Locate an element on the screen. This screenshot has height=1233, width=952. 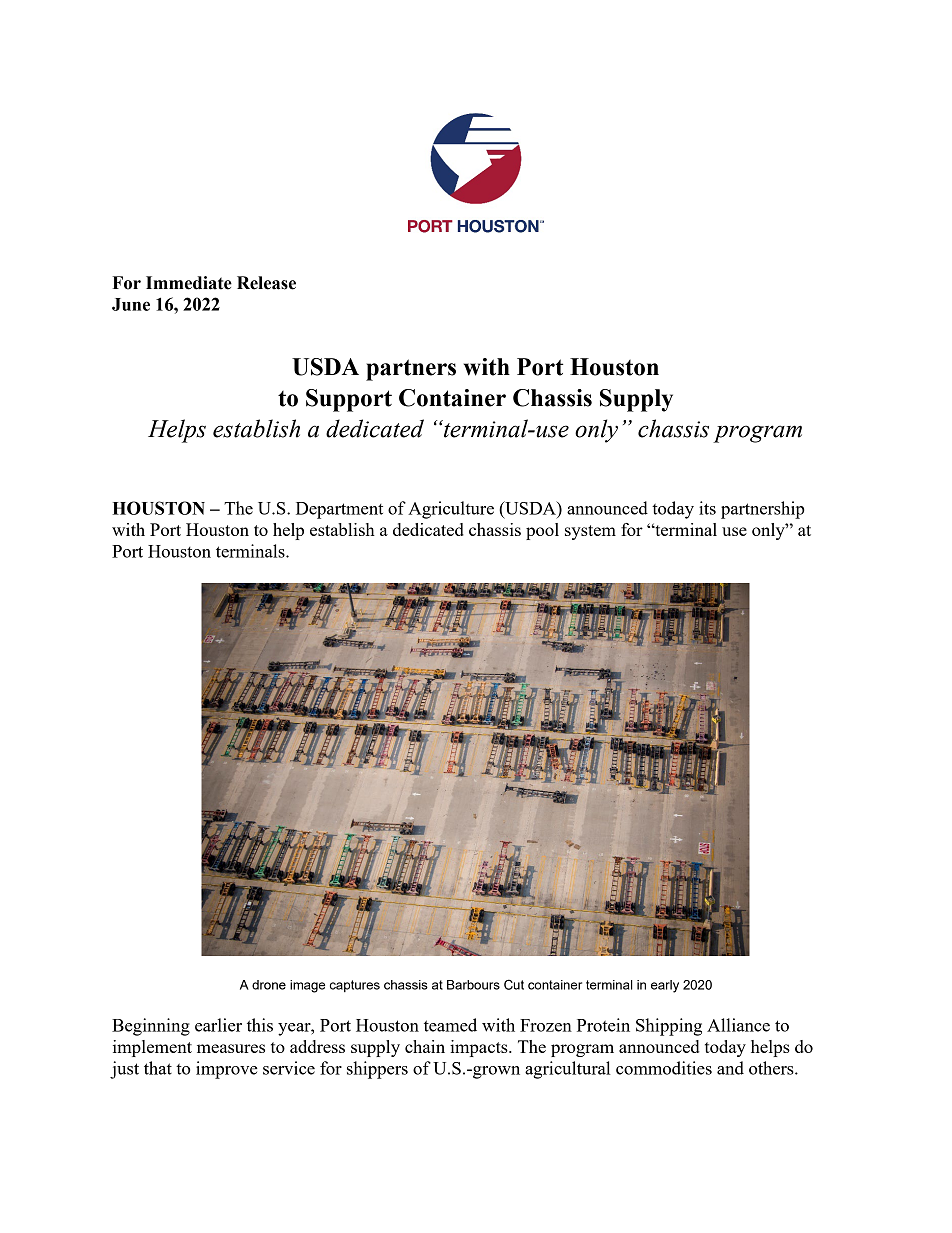
chain is located at coordinates (425, 1046).
